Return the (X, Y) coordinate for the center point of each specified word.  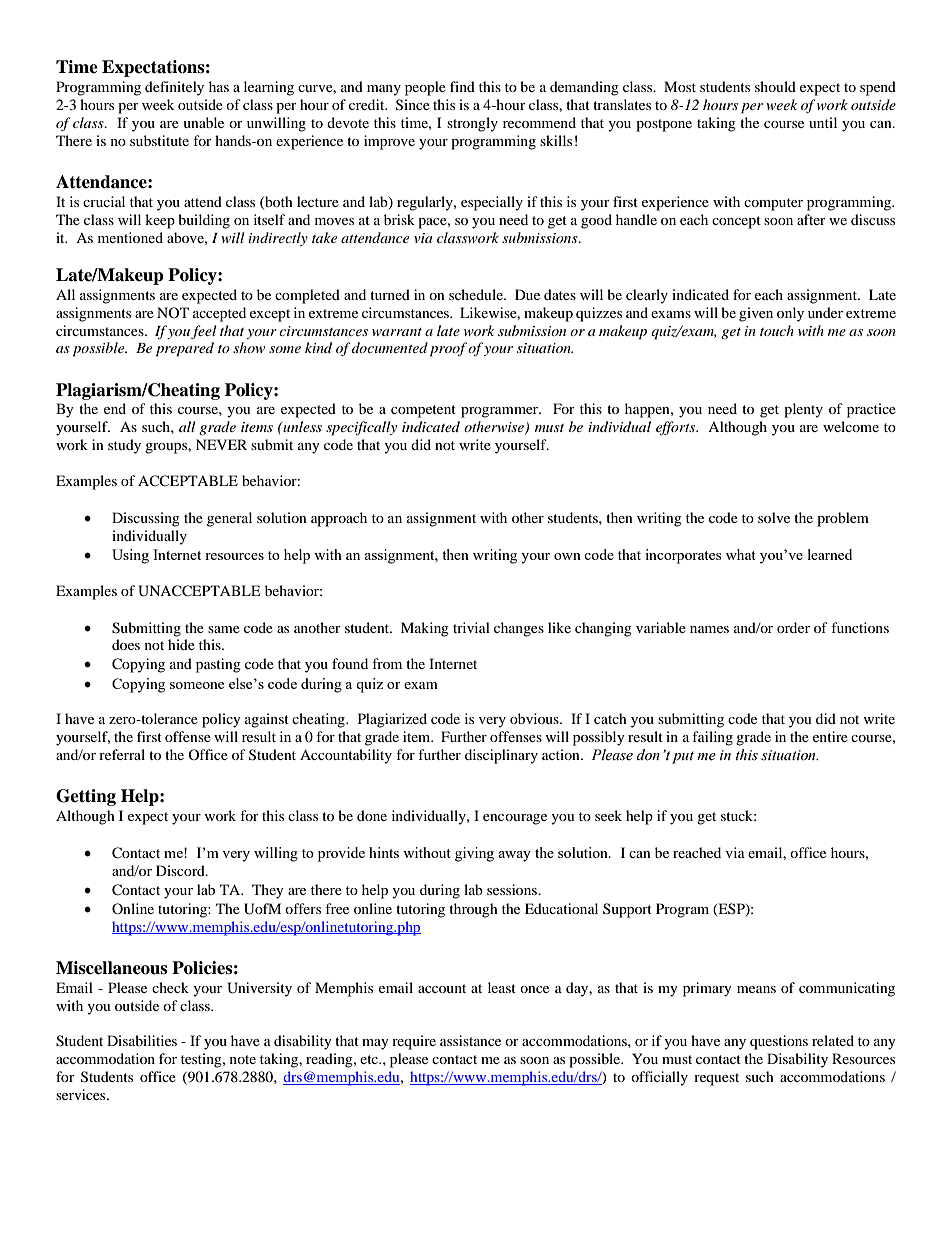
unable (203, 122)
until (823, 122)
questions (779, 1042)
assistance (470, 1040)
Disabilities (142, 1040)
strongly (472, 124)
